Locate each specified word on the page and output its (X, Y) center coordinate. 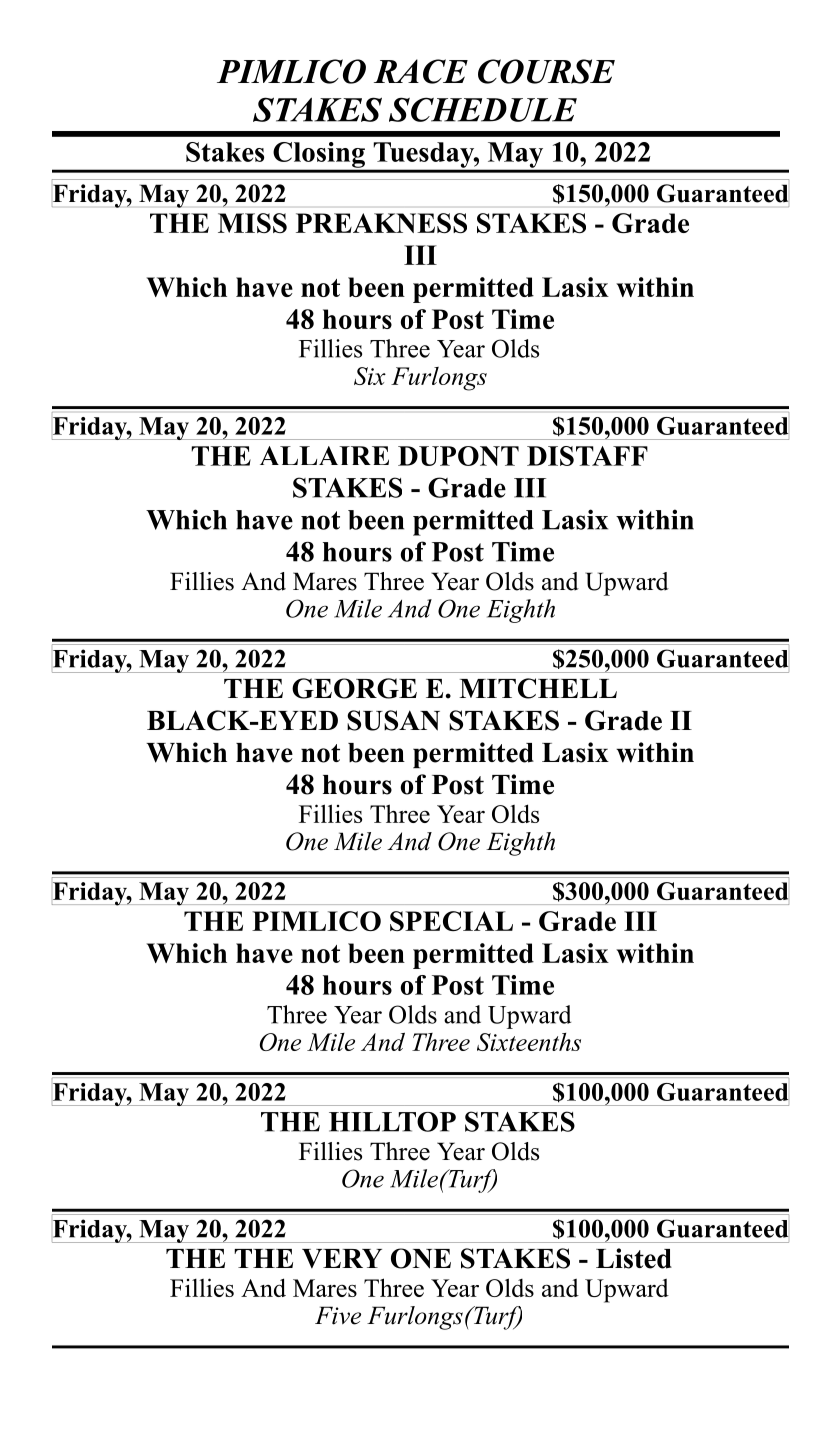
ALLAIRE (324, 455)
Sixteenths (529, 1042)
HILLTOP (392, 1122)
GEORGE (354, 688)
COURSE (546, 71)
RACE (421, 71)
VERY (342, 1259)
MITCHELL (538, 688)
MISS (252, 223)
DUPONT (458, 456)
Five (338, 1315)
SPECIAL (451, 921)
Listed (634, 1258)
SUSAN (393, 720)
